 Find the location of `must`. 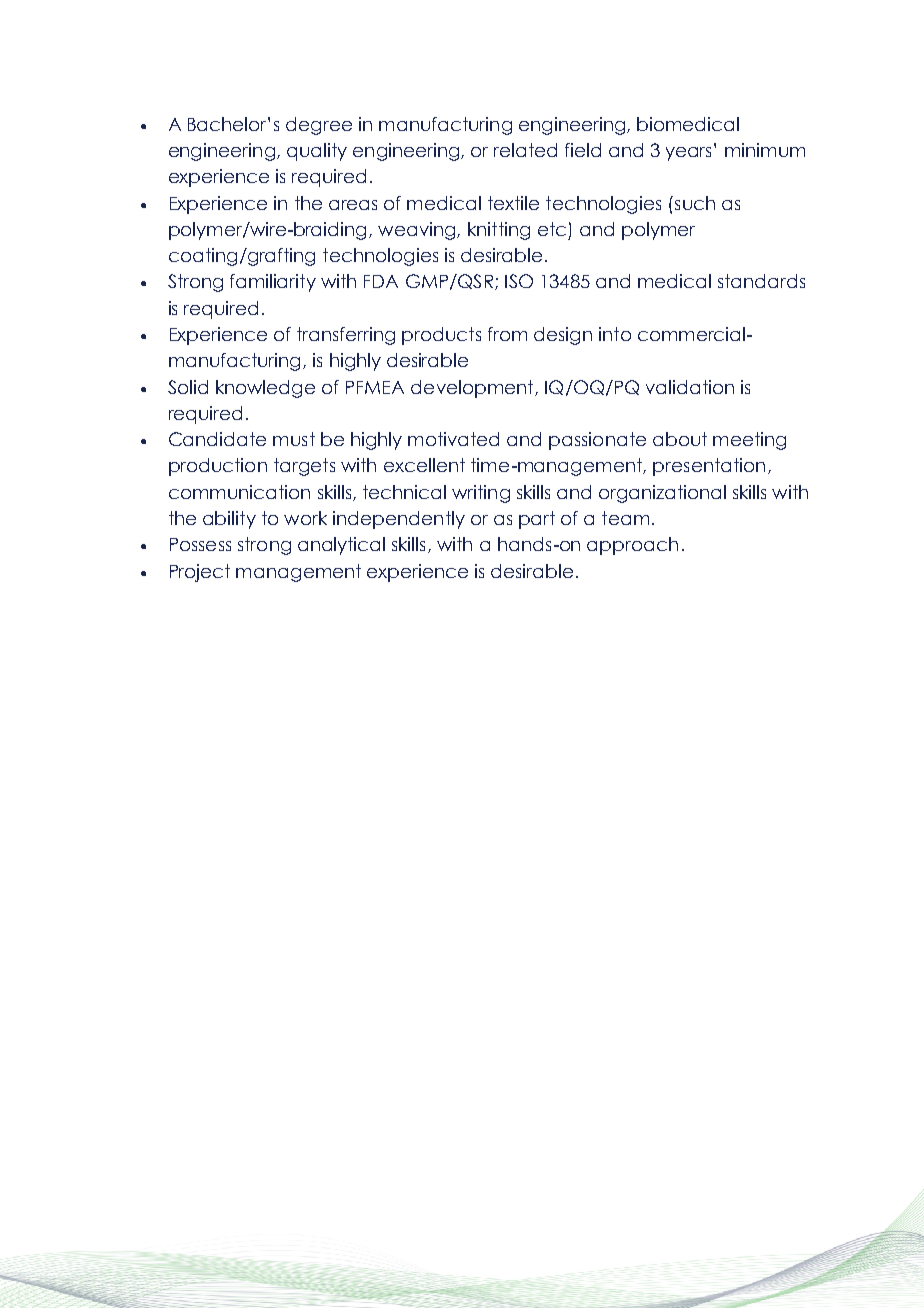

must is located at coordinates (294, 439).
